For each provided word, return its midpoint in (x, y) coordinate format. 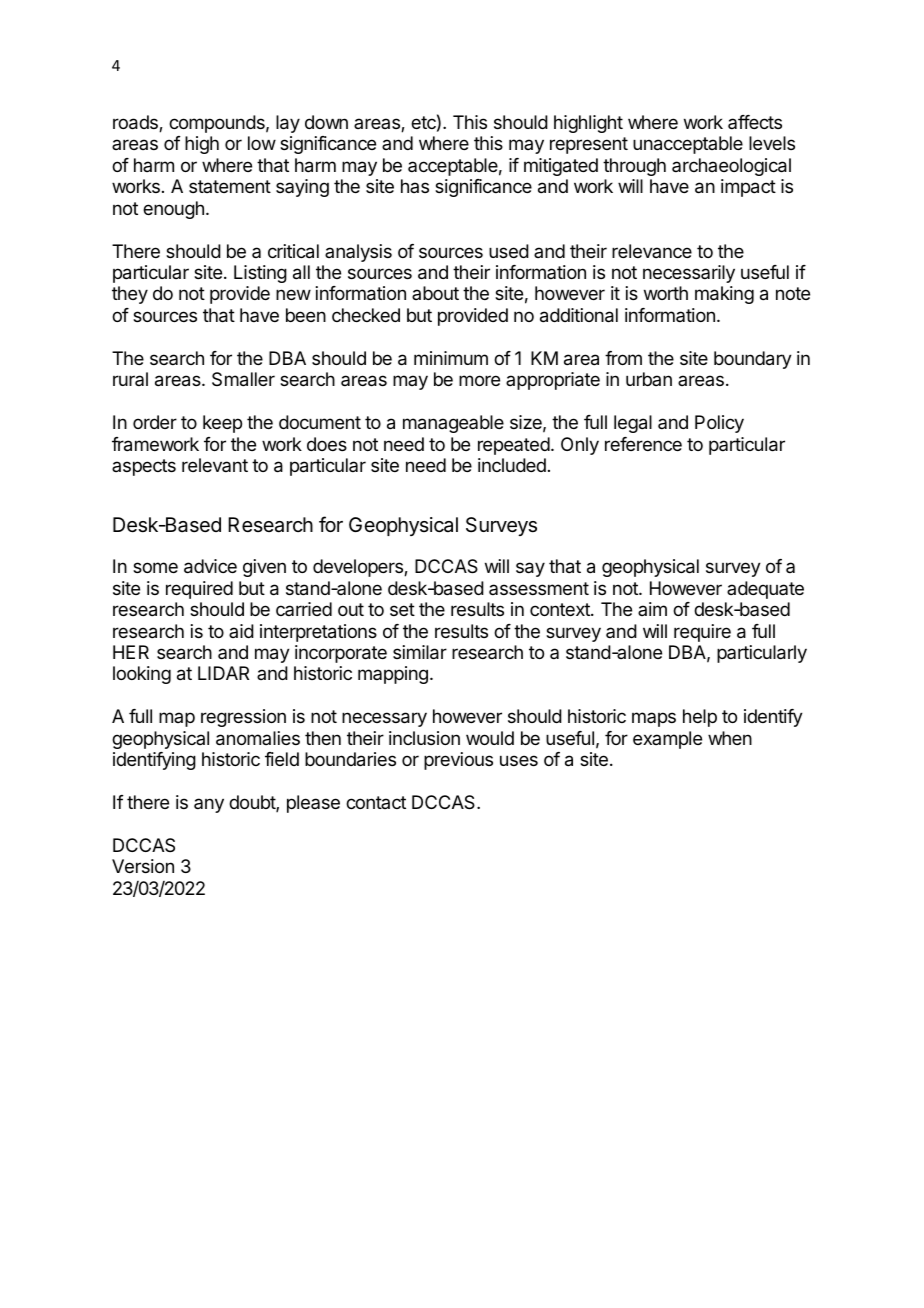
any (209, 805)
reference (643, 444)
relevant (215, 465)
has (415, 186)
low (262, 143)
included (512, 465)
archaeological (731, 167)
